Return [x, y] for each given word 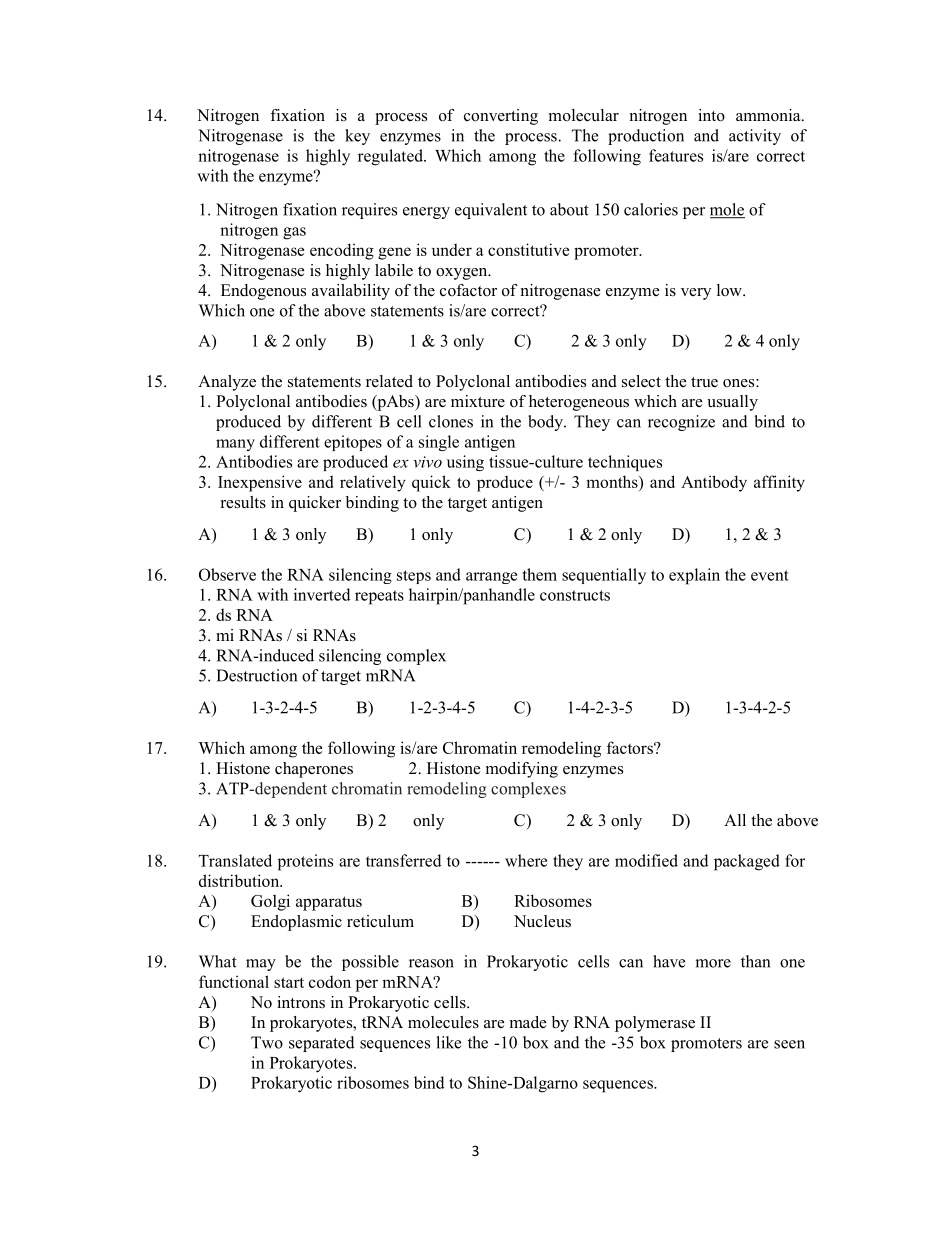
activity [755, 137]
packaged [747, 862]
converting [501, 117]
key [357, 137]
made [528, 1022]
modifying [522, 770]
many [235, 445]
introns [301, 1002]
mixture [478, 401]
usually [732, 403]
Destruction [256, 675]
